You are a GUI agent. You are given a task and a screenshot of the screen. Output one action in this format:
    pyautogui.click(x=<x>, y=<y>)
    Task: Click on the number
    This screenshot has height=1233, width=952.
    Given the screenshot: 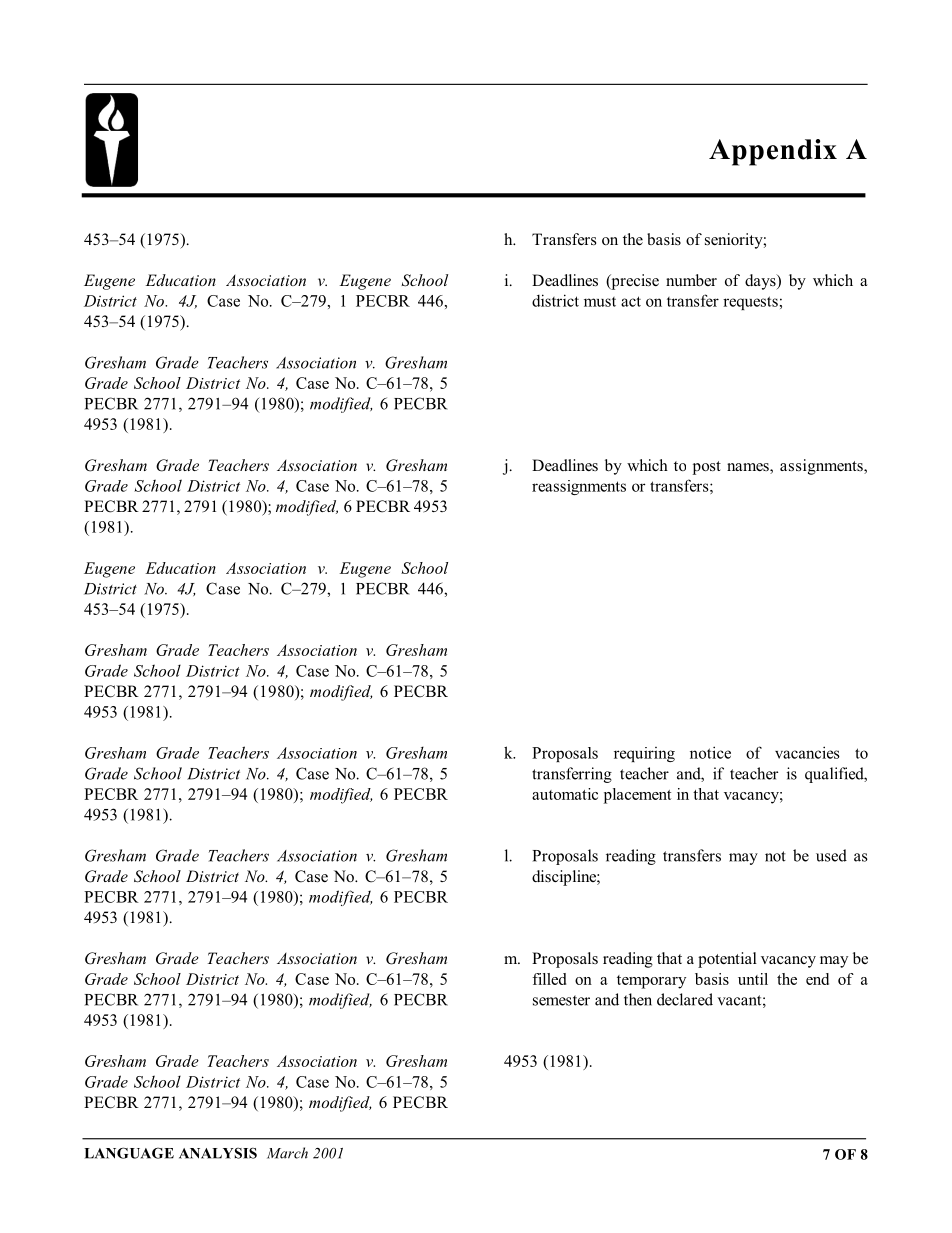 What is the action you would take?
    pyautogui.click(x=691, y=280)
